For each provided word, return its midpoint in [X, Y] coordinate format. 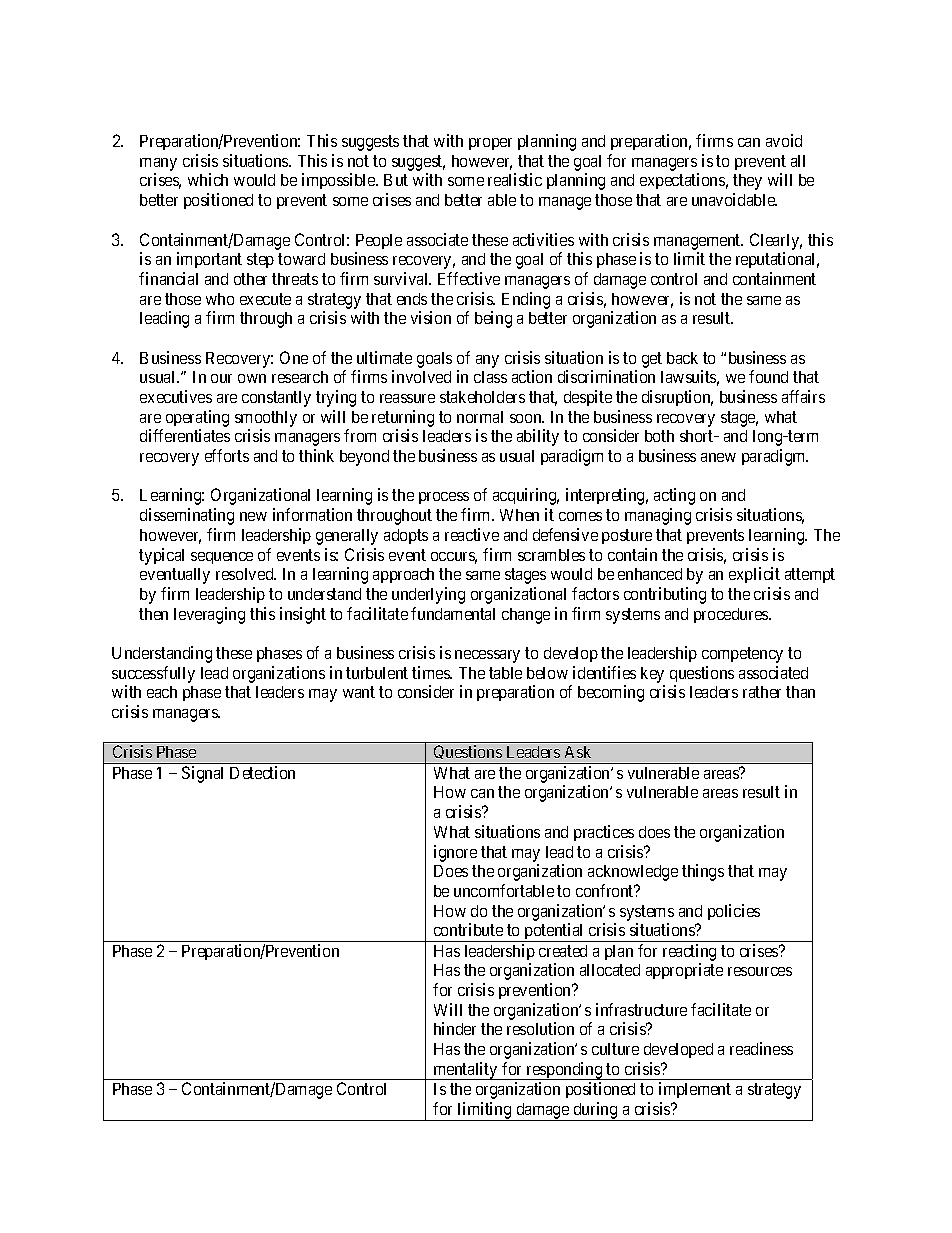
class [490, 377]
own [252, 378]
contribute [468, 929]
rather [762, 692]
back [682, 358]
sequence [222, 558]
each [162, 692]
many [158, 164]
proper [490, 144]
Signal [202, 774]
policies [734, 912]
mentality [465, 1071]
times [432, 672]
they [747, 182]
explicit [754, 575]
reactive [472, 534]
